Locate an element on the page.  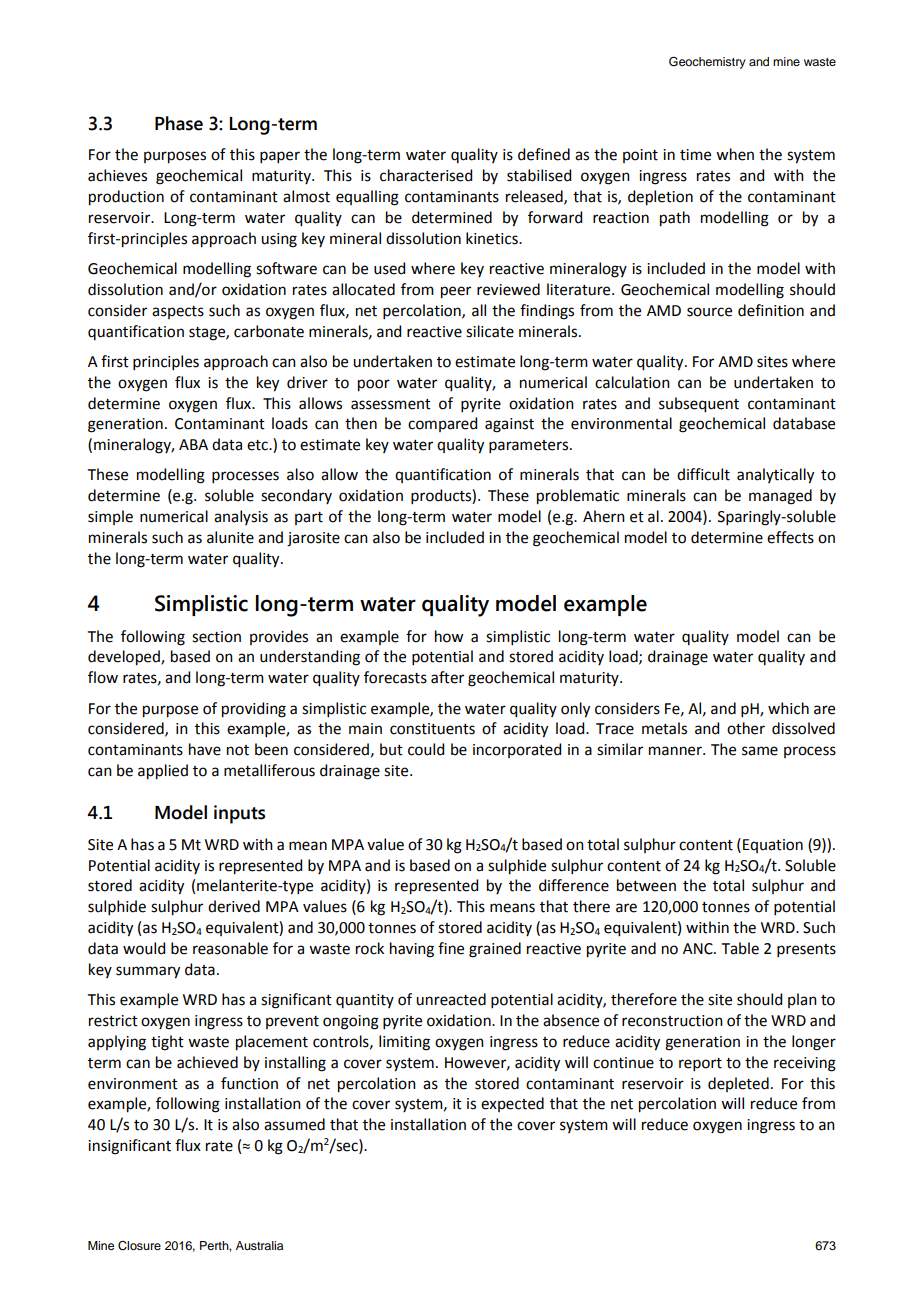
expected is located at coordinates (512, 1104).
